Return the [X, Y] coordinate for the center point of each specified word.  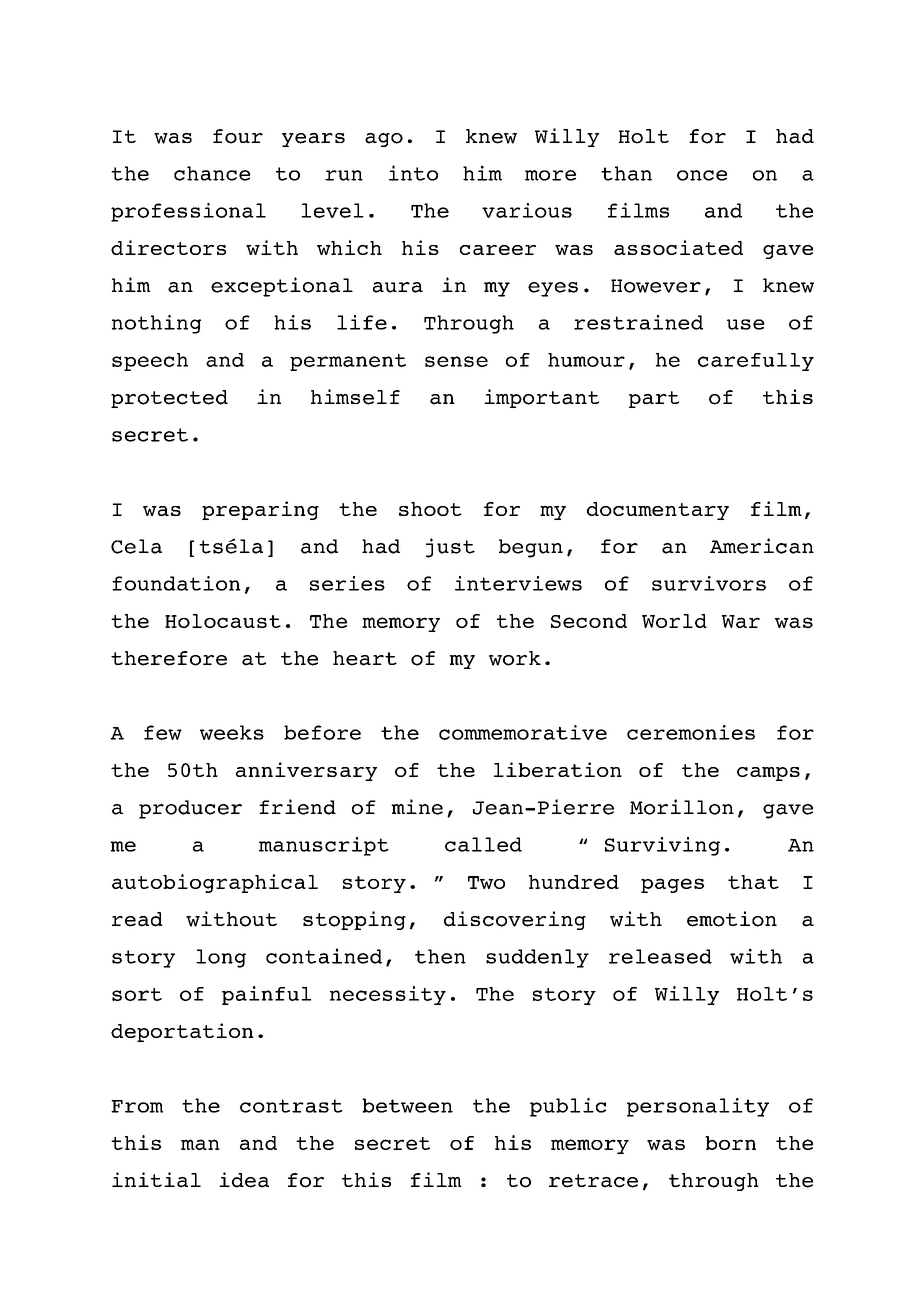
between [407, 1105]
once [702, 175]
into [413, 173]
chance [212, 173]
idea [244, 1180]
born [730, 1143]
